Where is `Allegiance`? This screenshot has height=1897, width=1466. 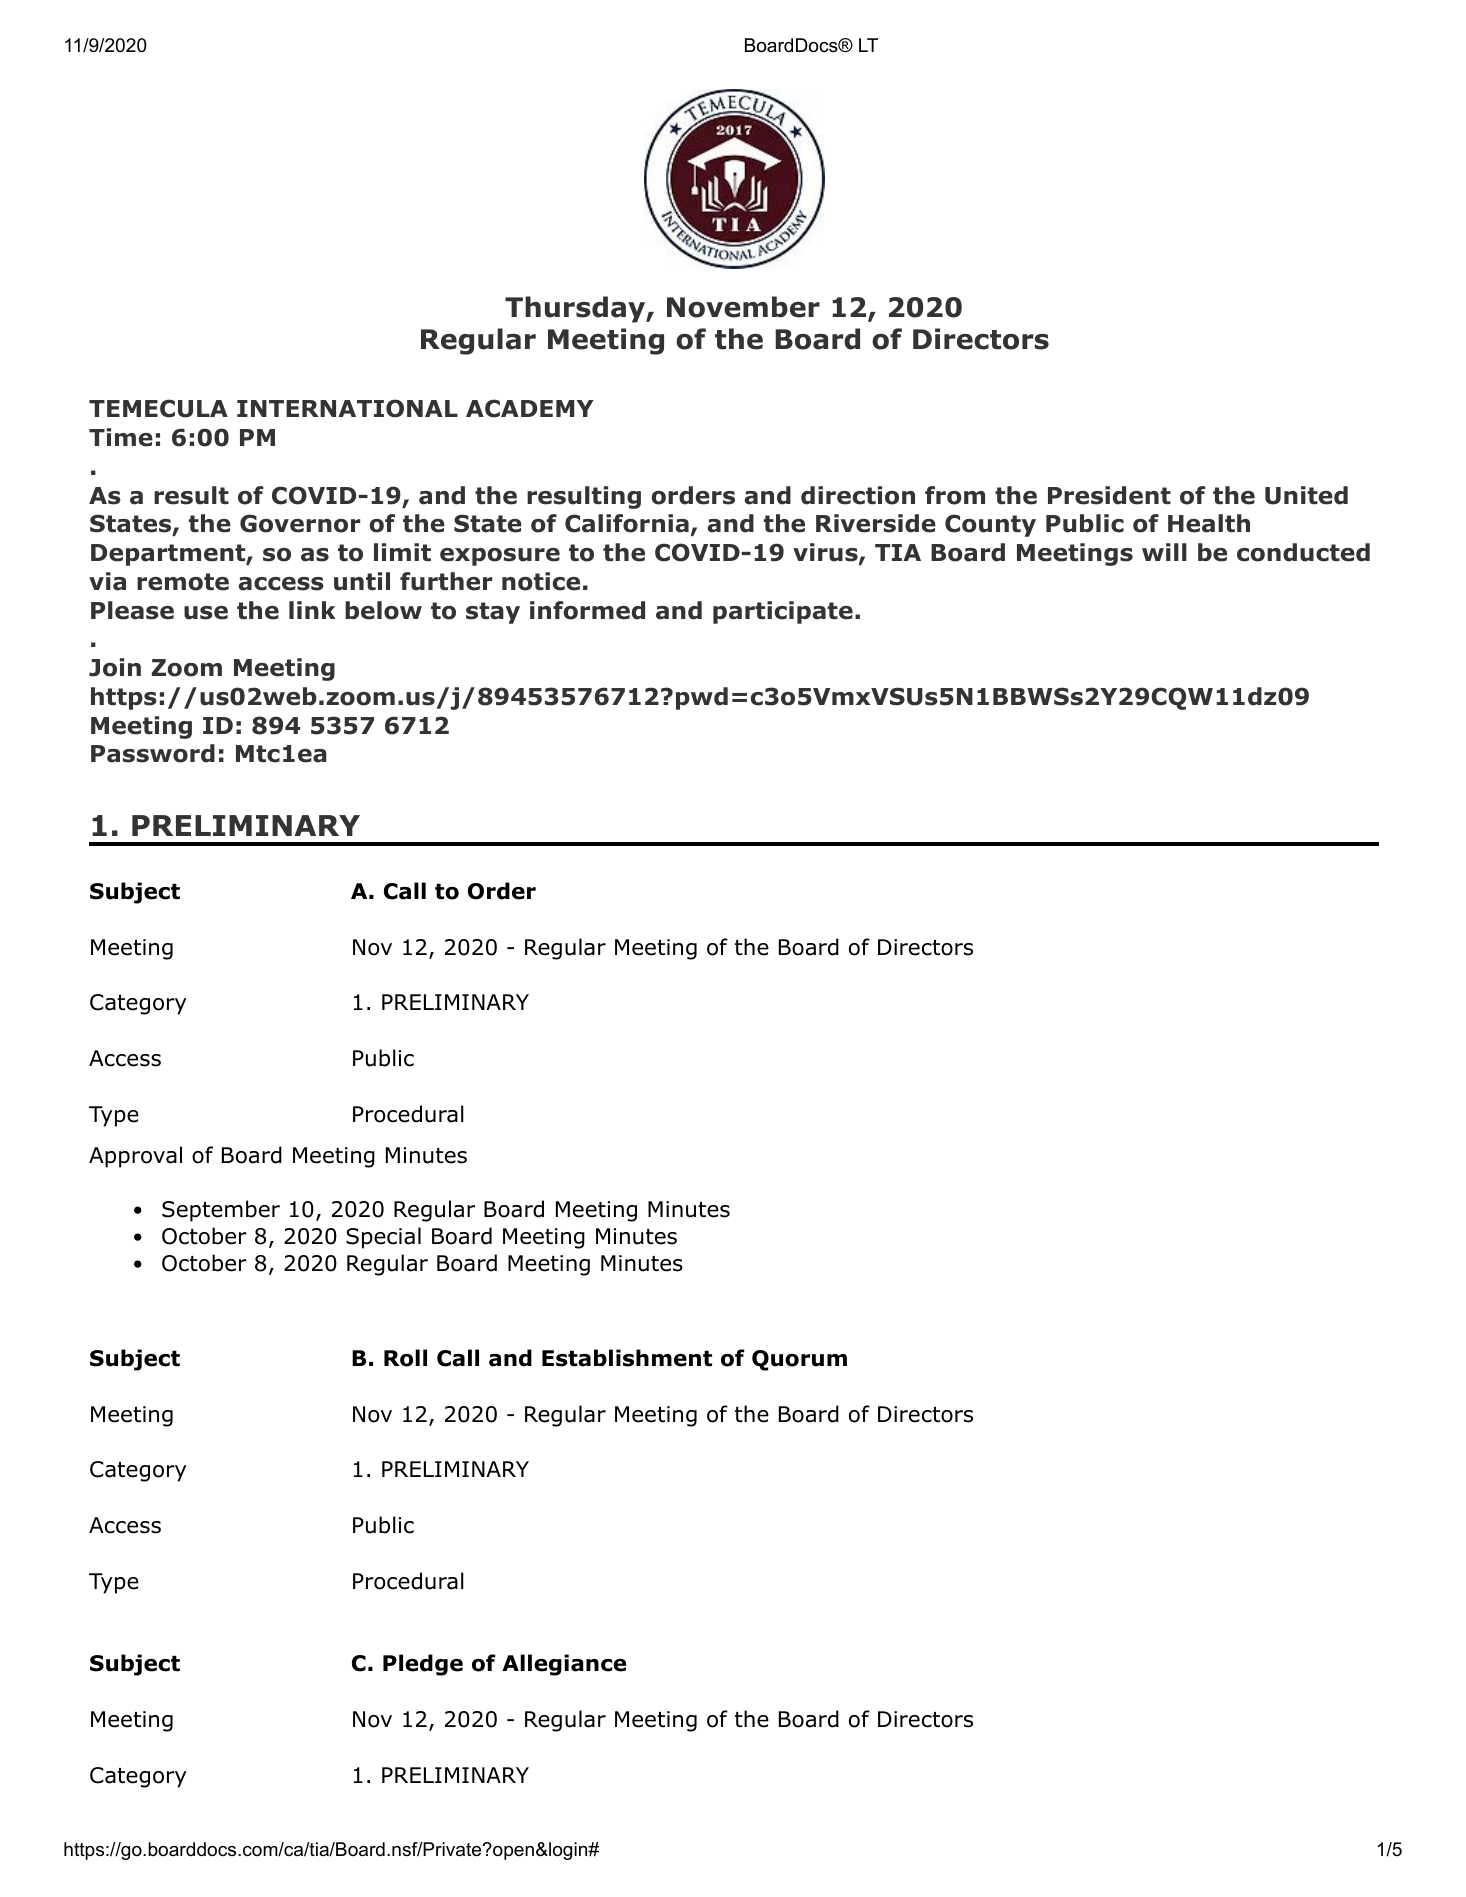 Allegiance is located at coordinates (564, 1665).
